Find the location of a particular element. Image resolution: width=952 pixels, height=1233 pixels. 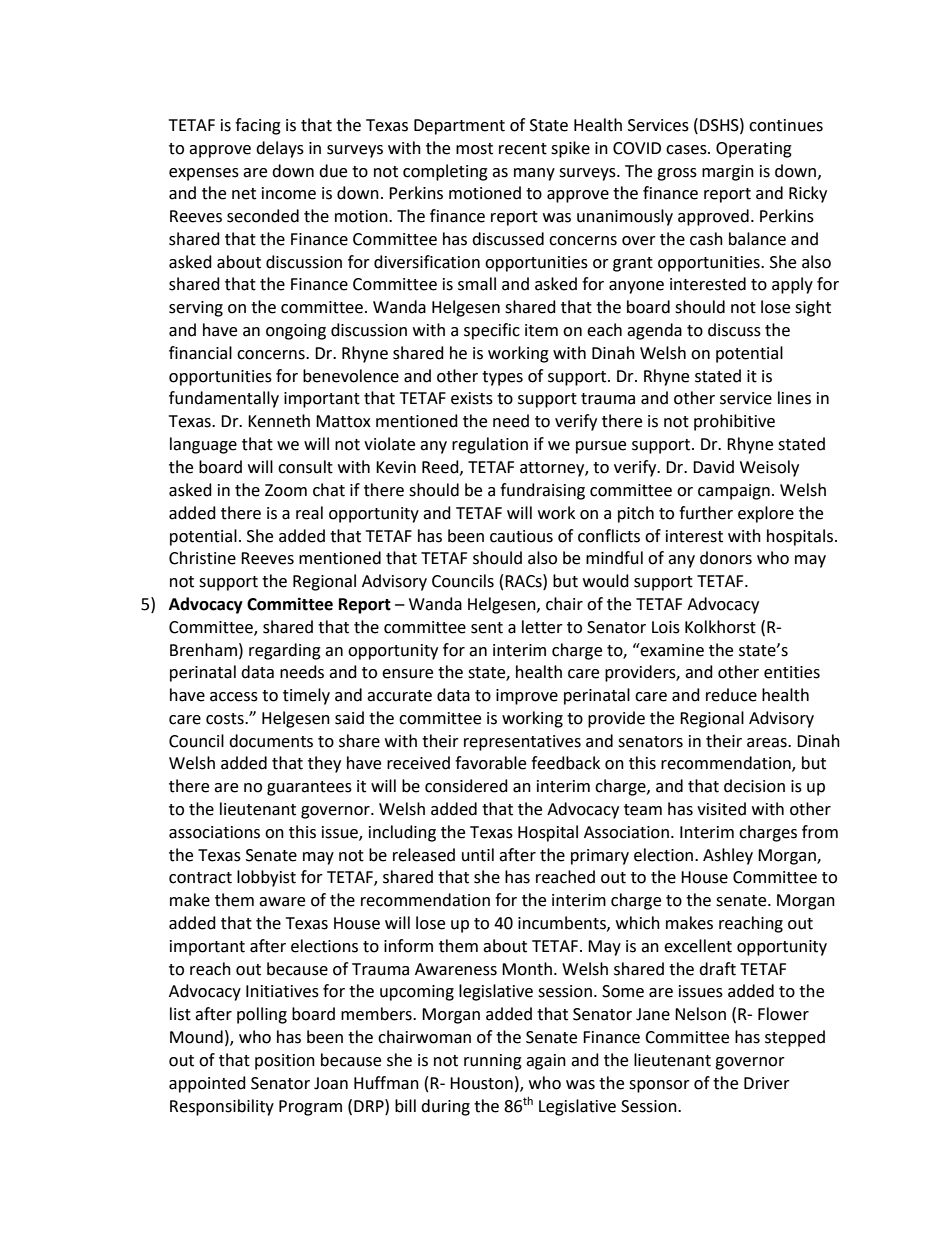

Operating is located at coordinates (754, 150).
